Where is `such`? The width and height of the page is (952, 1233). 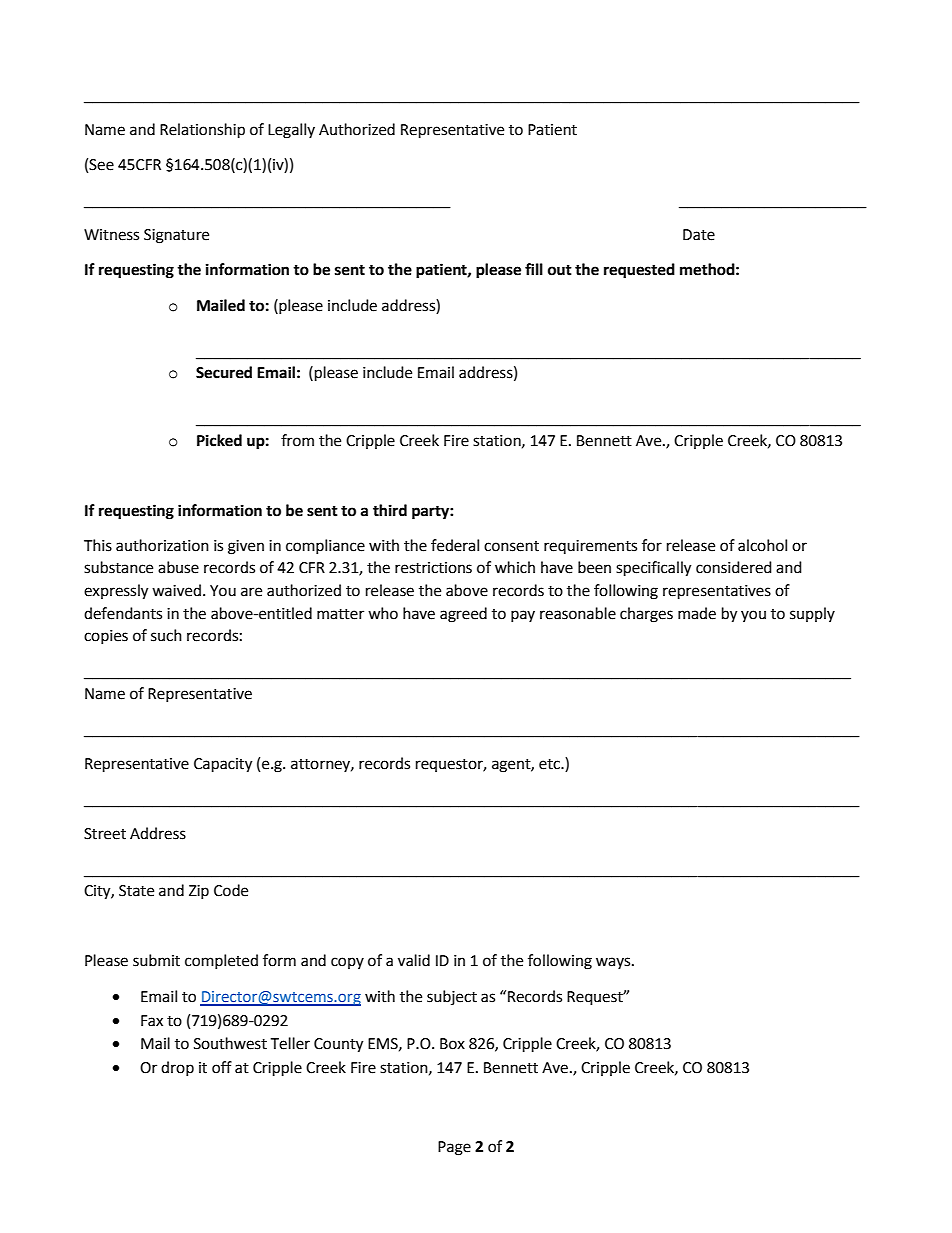 such is located at coordinates (166, 635).
